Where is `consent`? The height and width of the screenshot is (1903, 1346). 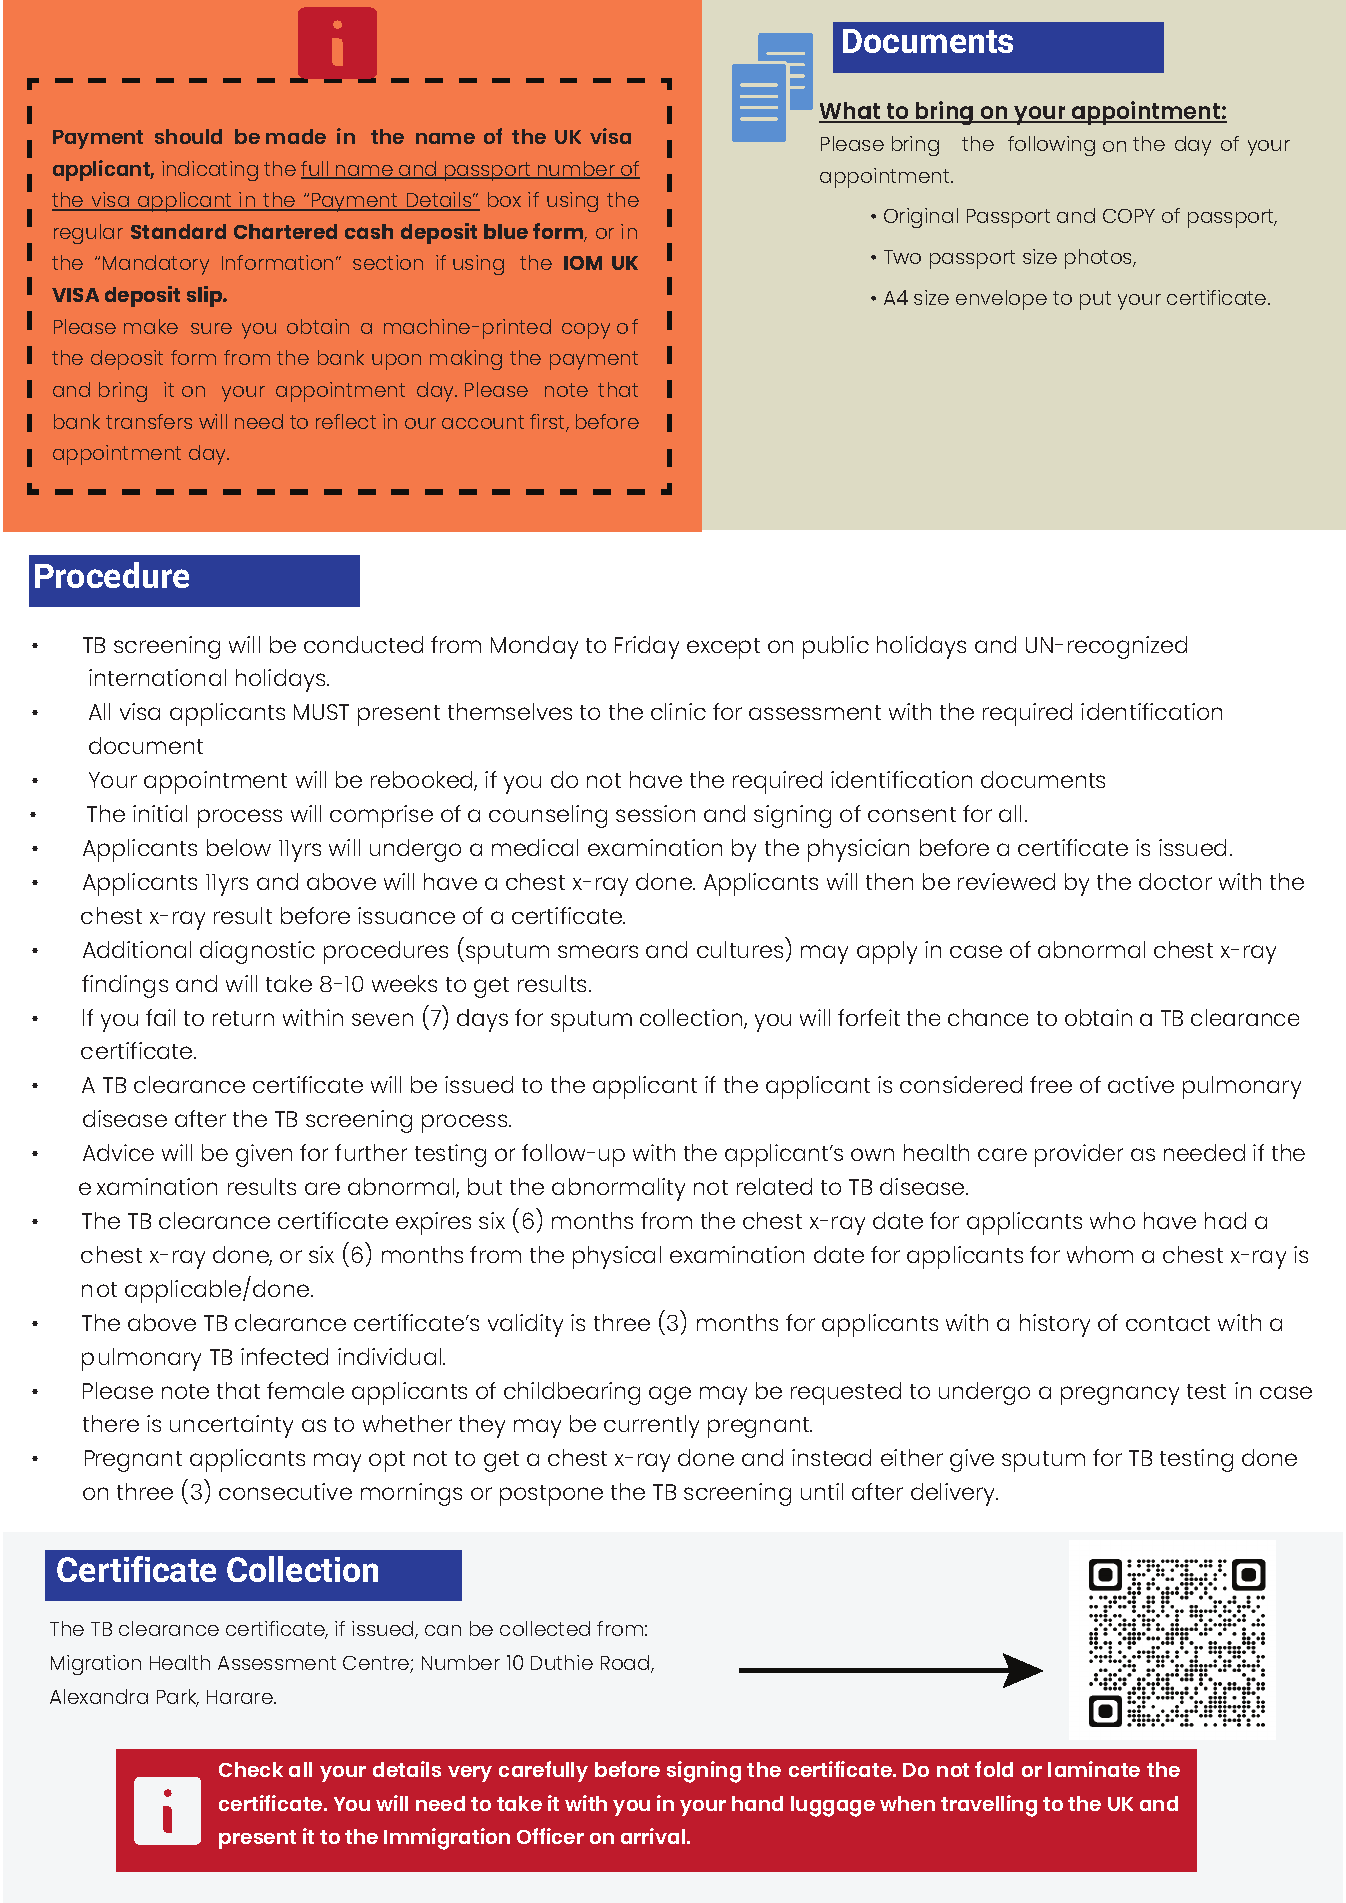
consent is located at coordinates (912, 814).
